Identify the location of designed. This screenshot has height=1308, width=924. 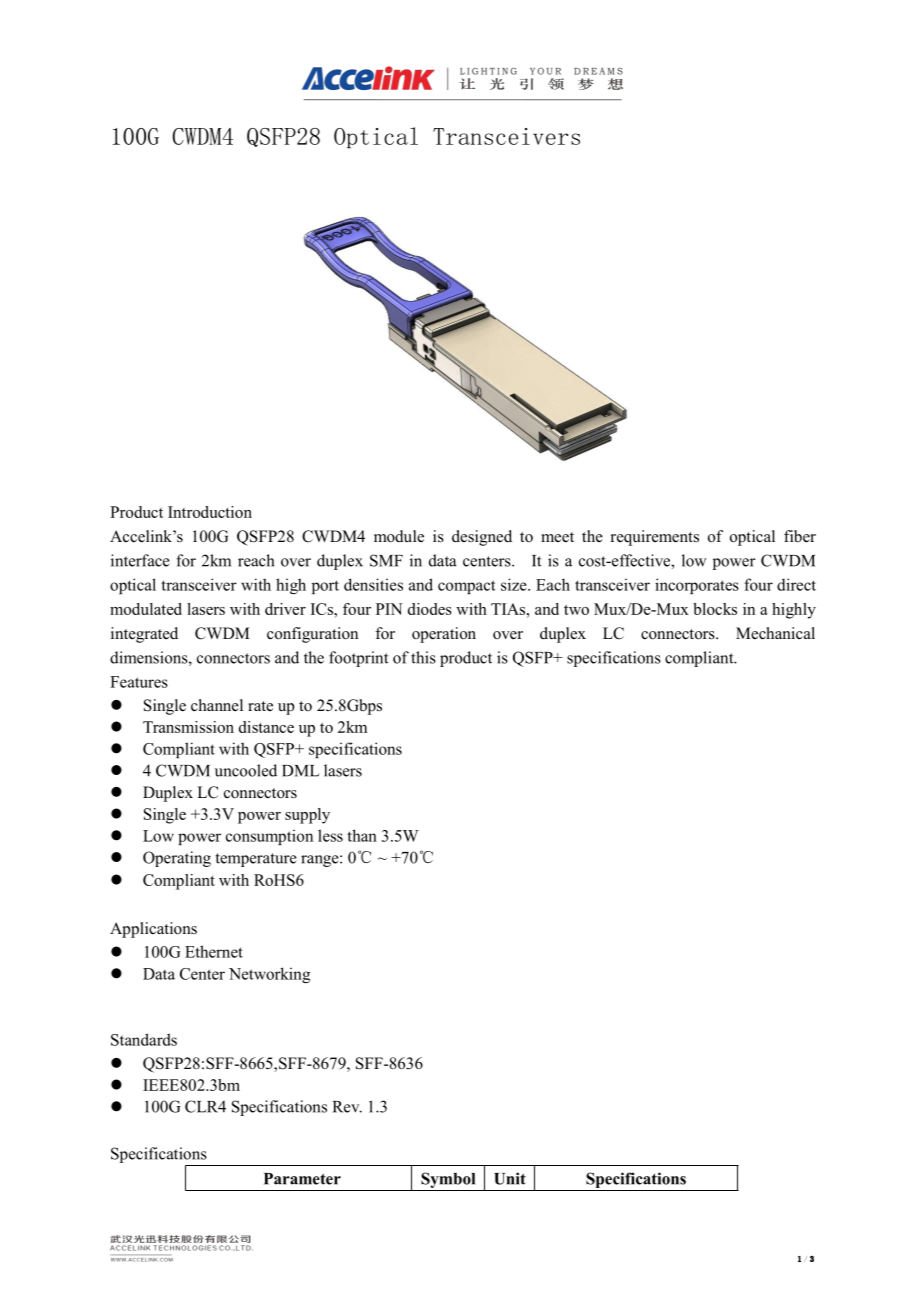
(482, 538).
